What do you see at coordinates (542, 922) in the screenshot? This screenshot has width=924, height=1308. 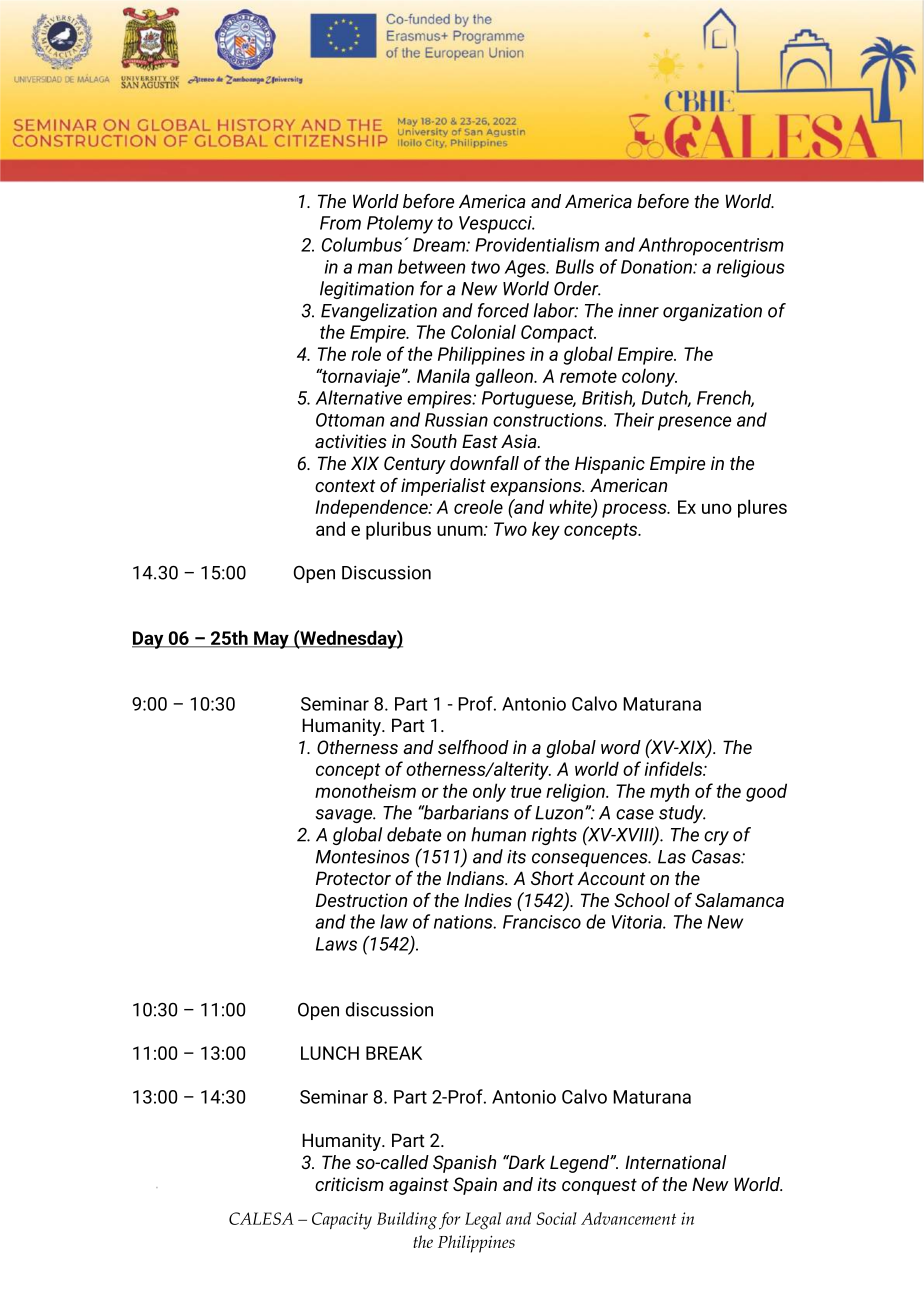 I see `Francisco` at bounding box center [542, 922].
